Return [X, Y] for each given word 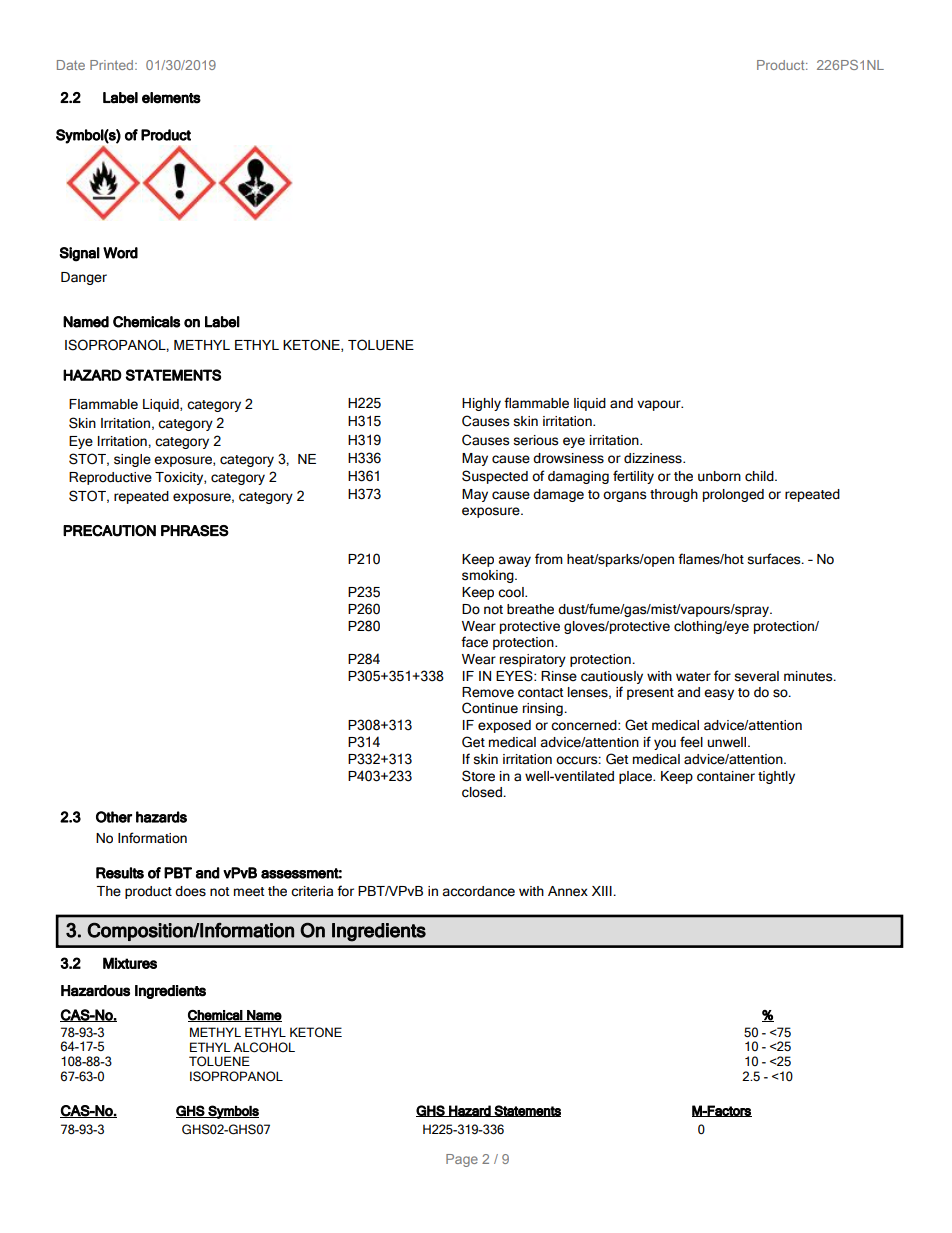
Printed [113, 65]
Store [478, 776]
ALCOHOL [264, 1047]
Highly [481, 404]
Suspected [495, 477]
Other [114, 817]
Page [462, 1160]
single [132, 460]
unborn [719, 476]
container [726, 776]
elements [171, 98]
